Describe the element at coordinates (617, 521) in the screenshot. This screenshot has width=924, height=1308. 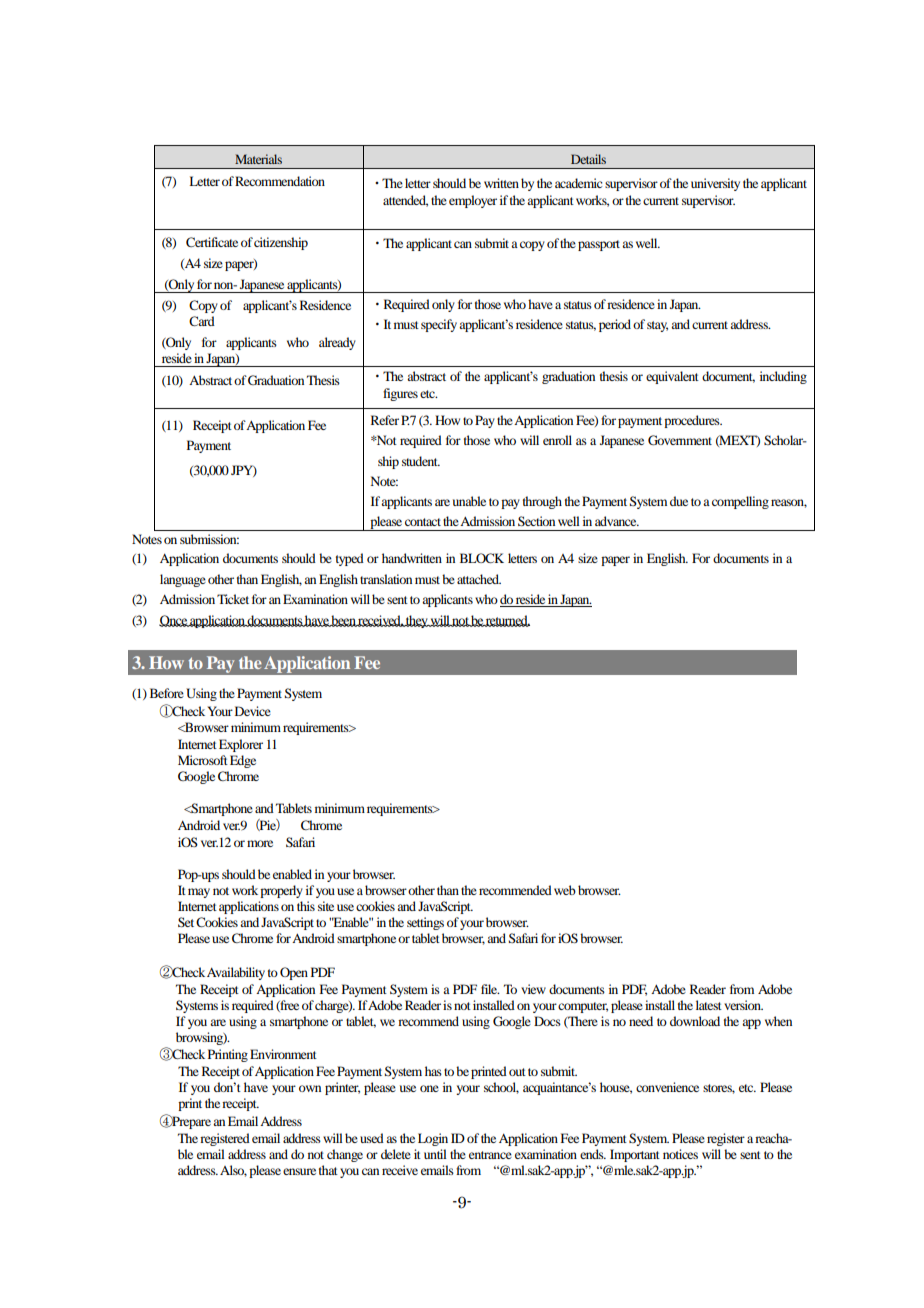
I see `advance` at that location.
